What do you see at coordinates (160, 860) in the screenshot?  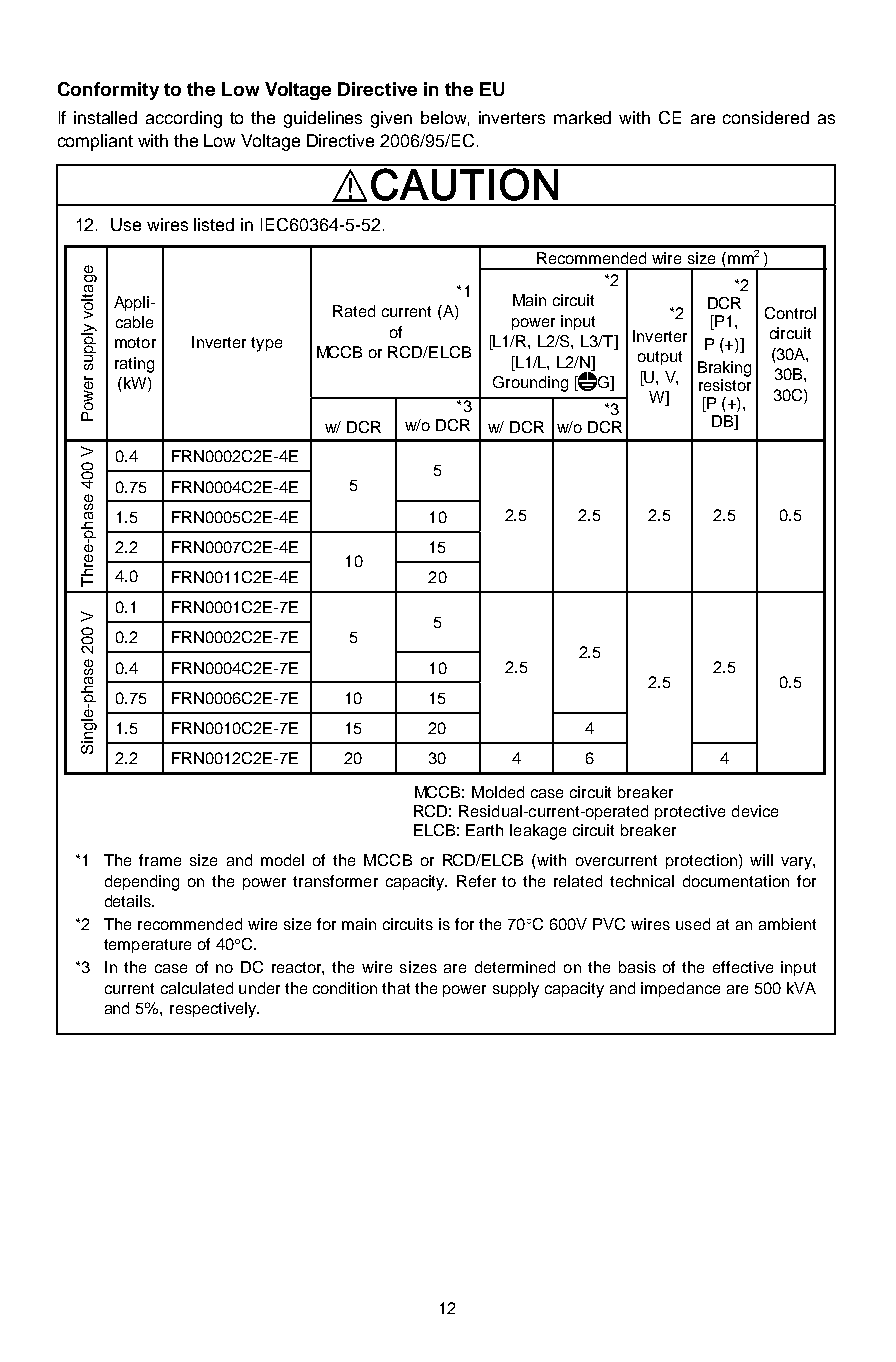 I see `frame` at bounding box center [160, 860].
